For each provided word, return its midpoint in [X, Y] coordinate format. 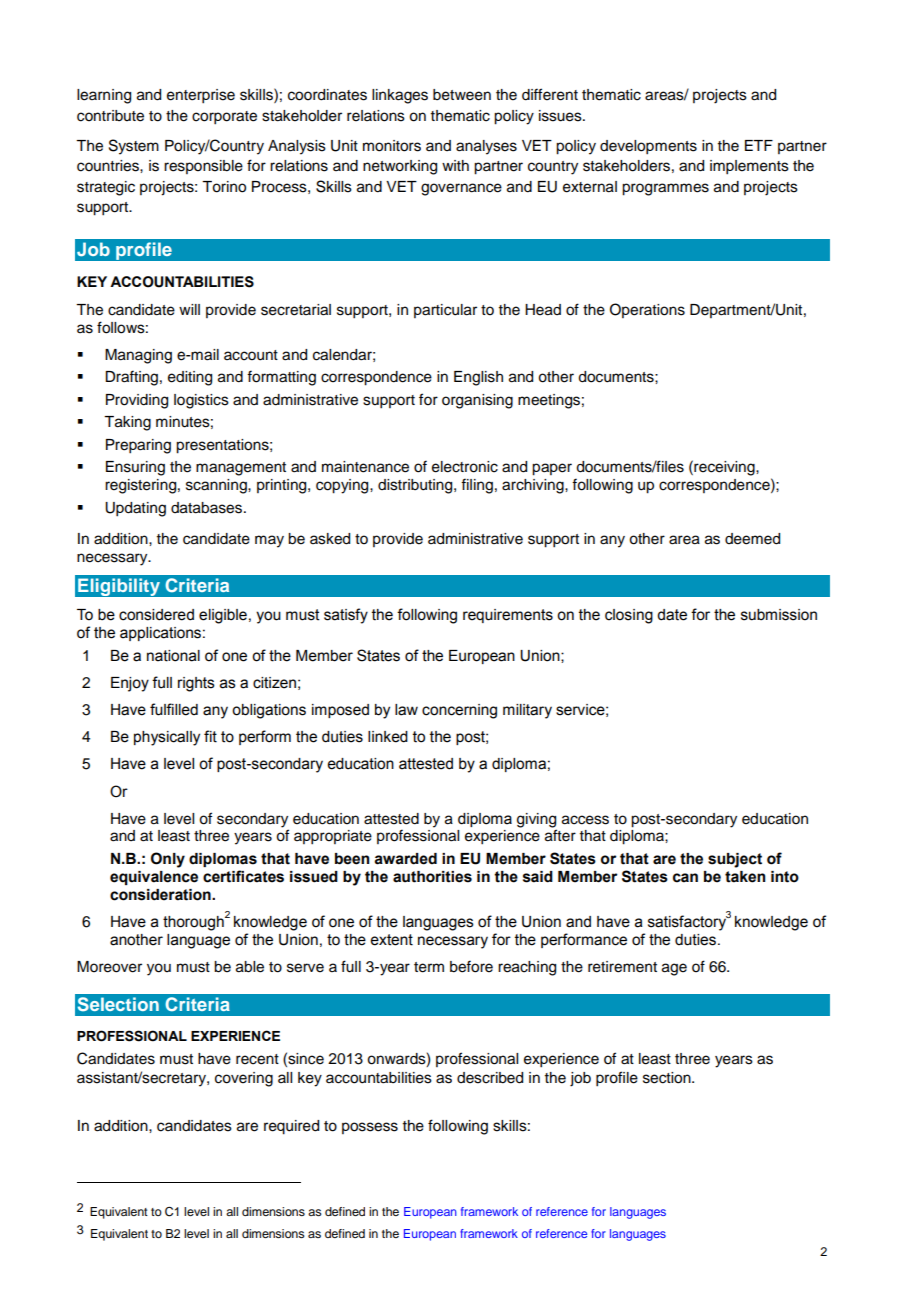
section [668, 1078]
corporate [224, 118]
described [490, 1078]
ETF [759, 145]
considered [156, 615]
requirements [508, 616]
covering [244, 1079]
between [462, 95]
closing [629, 616]
